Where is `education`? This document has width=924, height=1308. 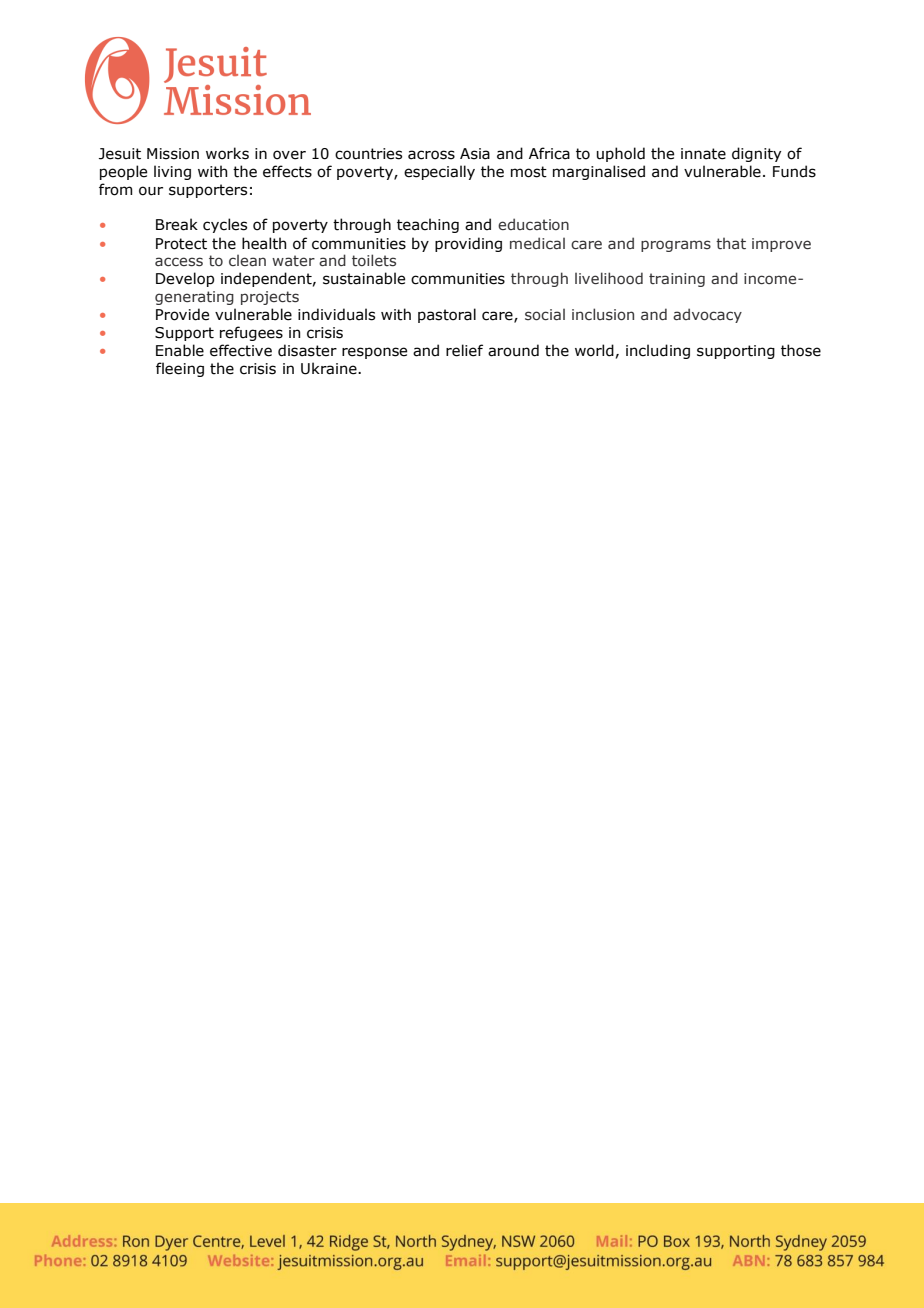
education is located at coordinates (533, 224).
